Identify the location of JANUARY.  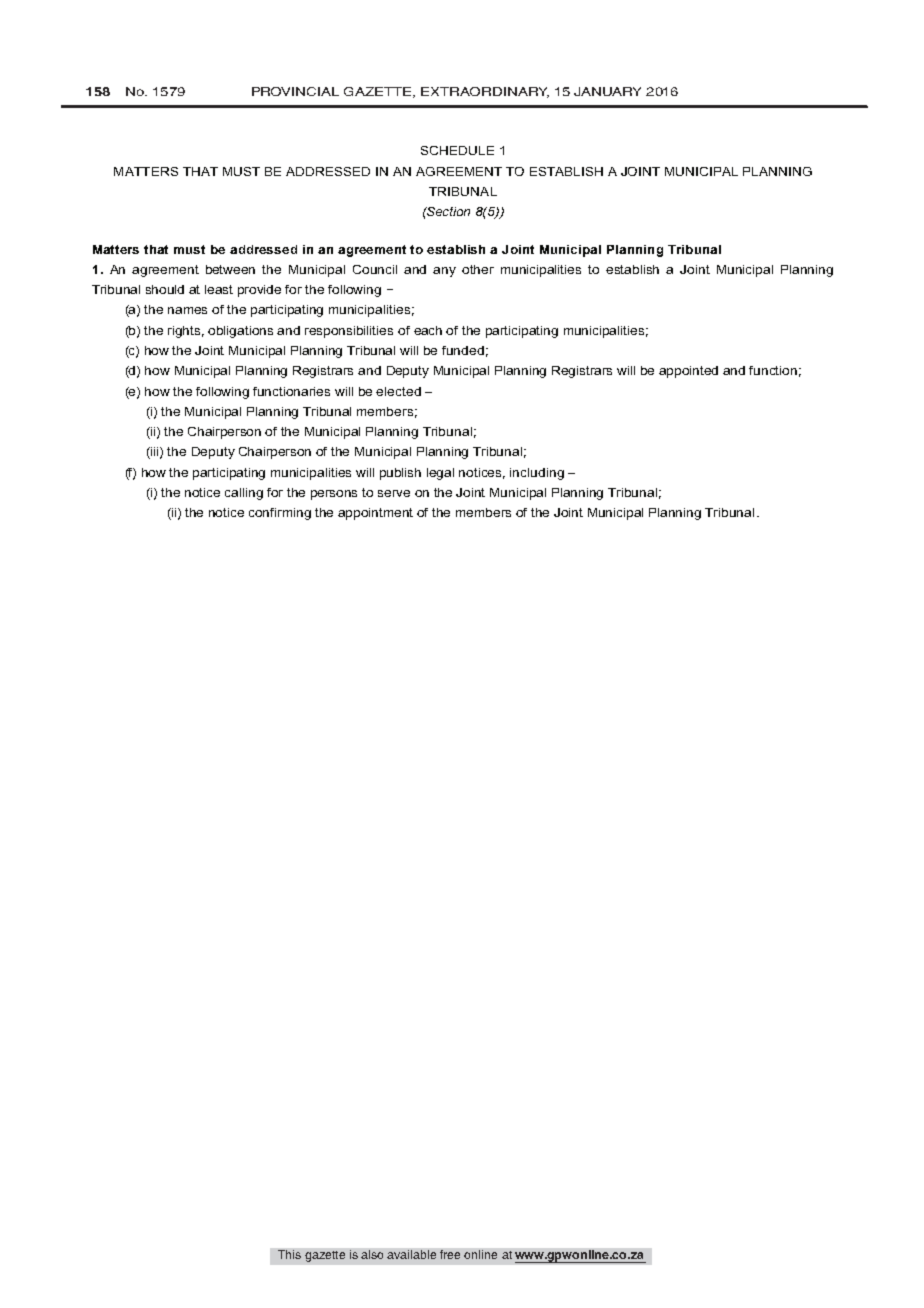
(607, 91).
